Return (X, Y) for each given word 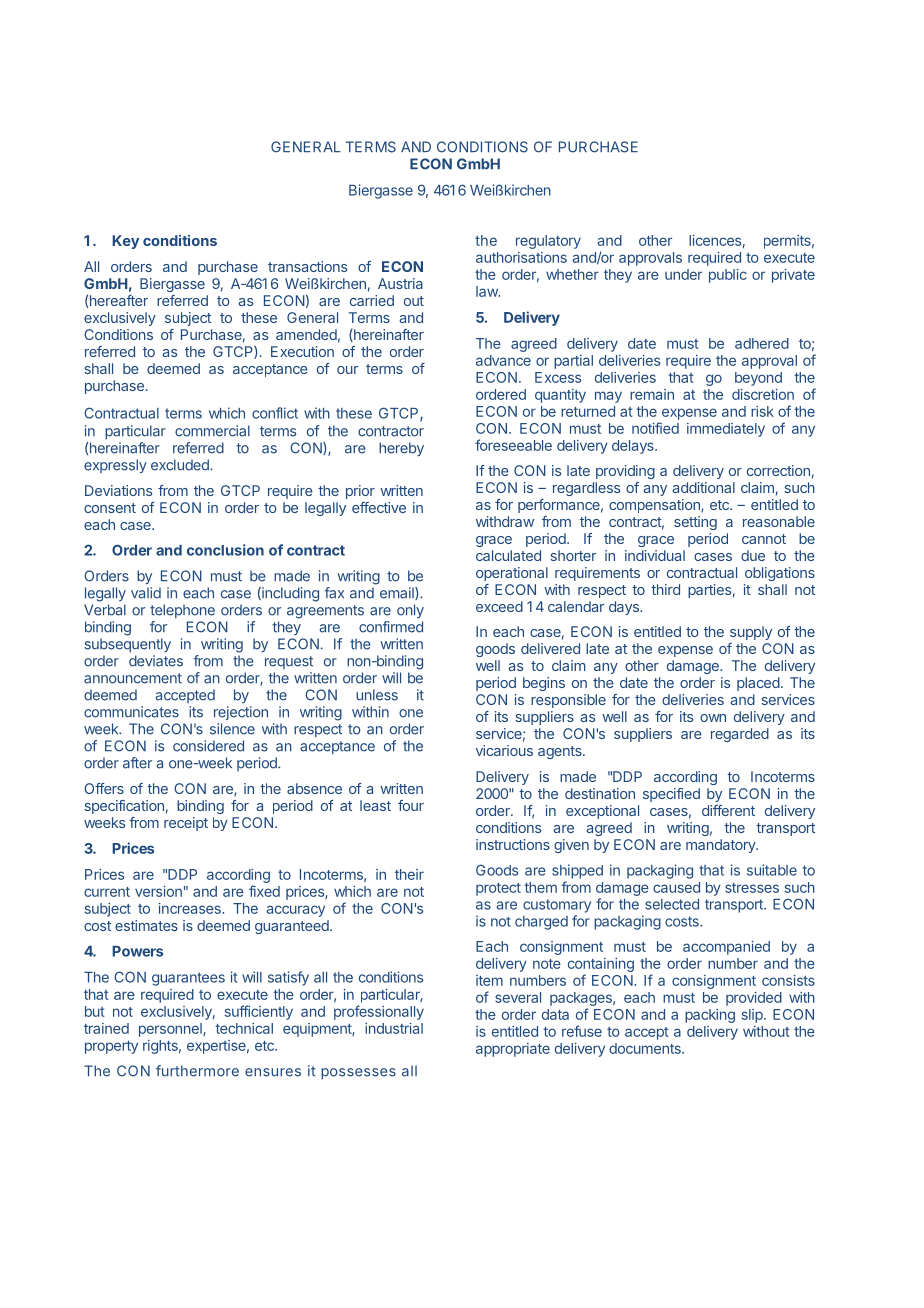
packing (710, 1016)
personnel (171, 1030)
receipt (186, 824)
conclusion (225, 550)
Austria (400, 283)
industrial (394, 1028)
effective (379, 507)
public (728, 276)
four (411, 805)
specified (671, 795)
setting (695, 523)
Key (125, 242)
